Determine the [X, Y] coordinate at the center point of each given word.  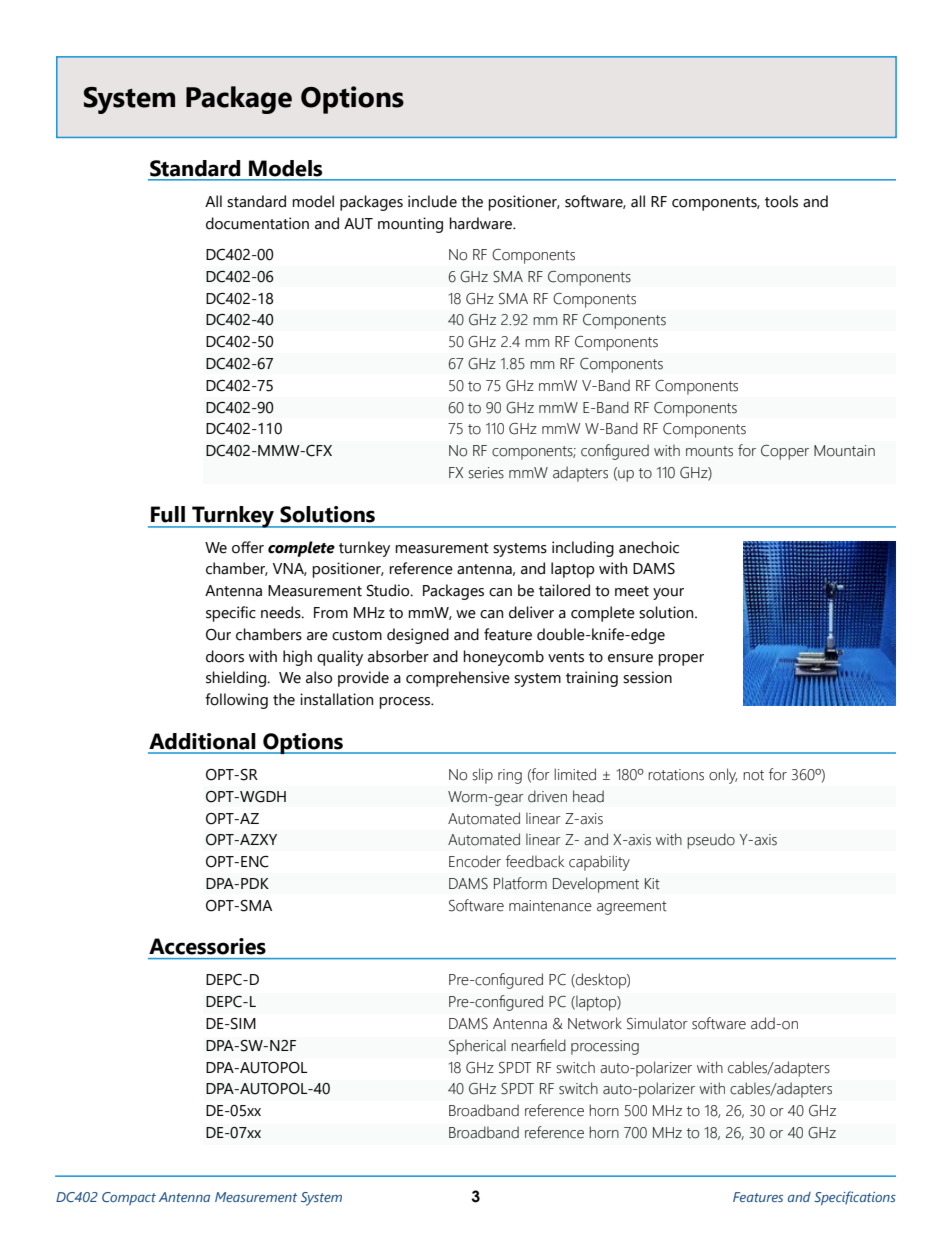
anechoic [649, 547]
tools [781, 201]
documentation [257, 223]
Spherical [477, 1047]
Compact [129, 1198]
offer [248, 547]
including [583, 549]
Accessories [207, 946]
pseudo [711, 841]
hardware [482, 223]
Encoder [475, 861]
